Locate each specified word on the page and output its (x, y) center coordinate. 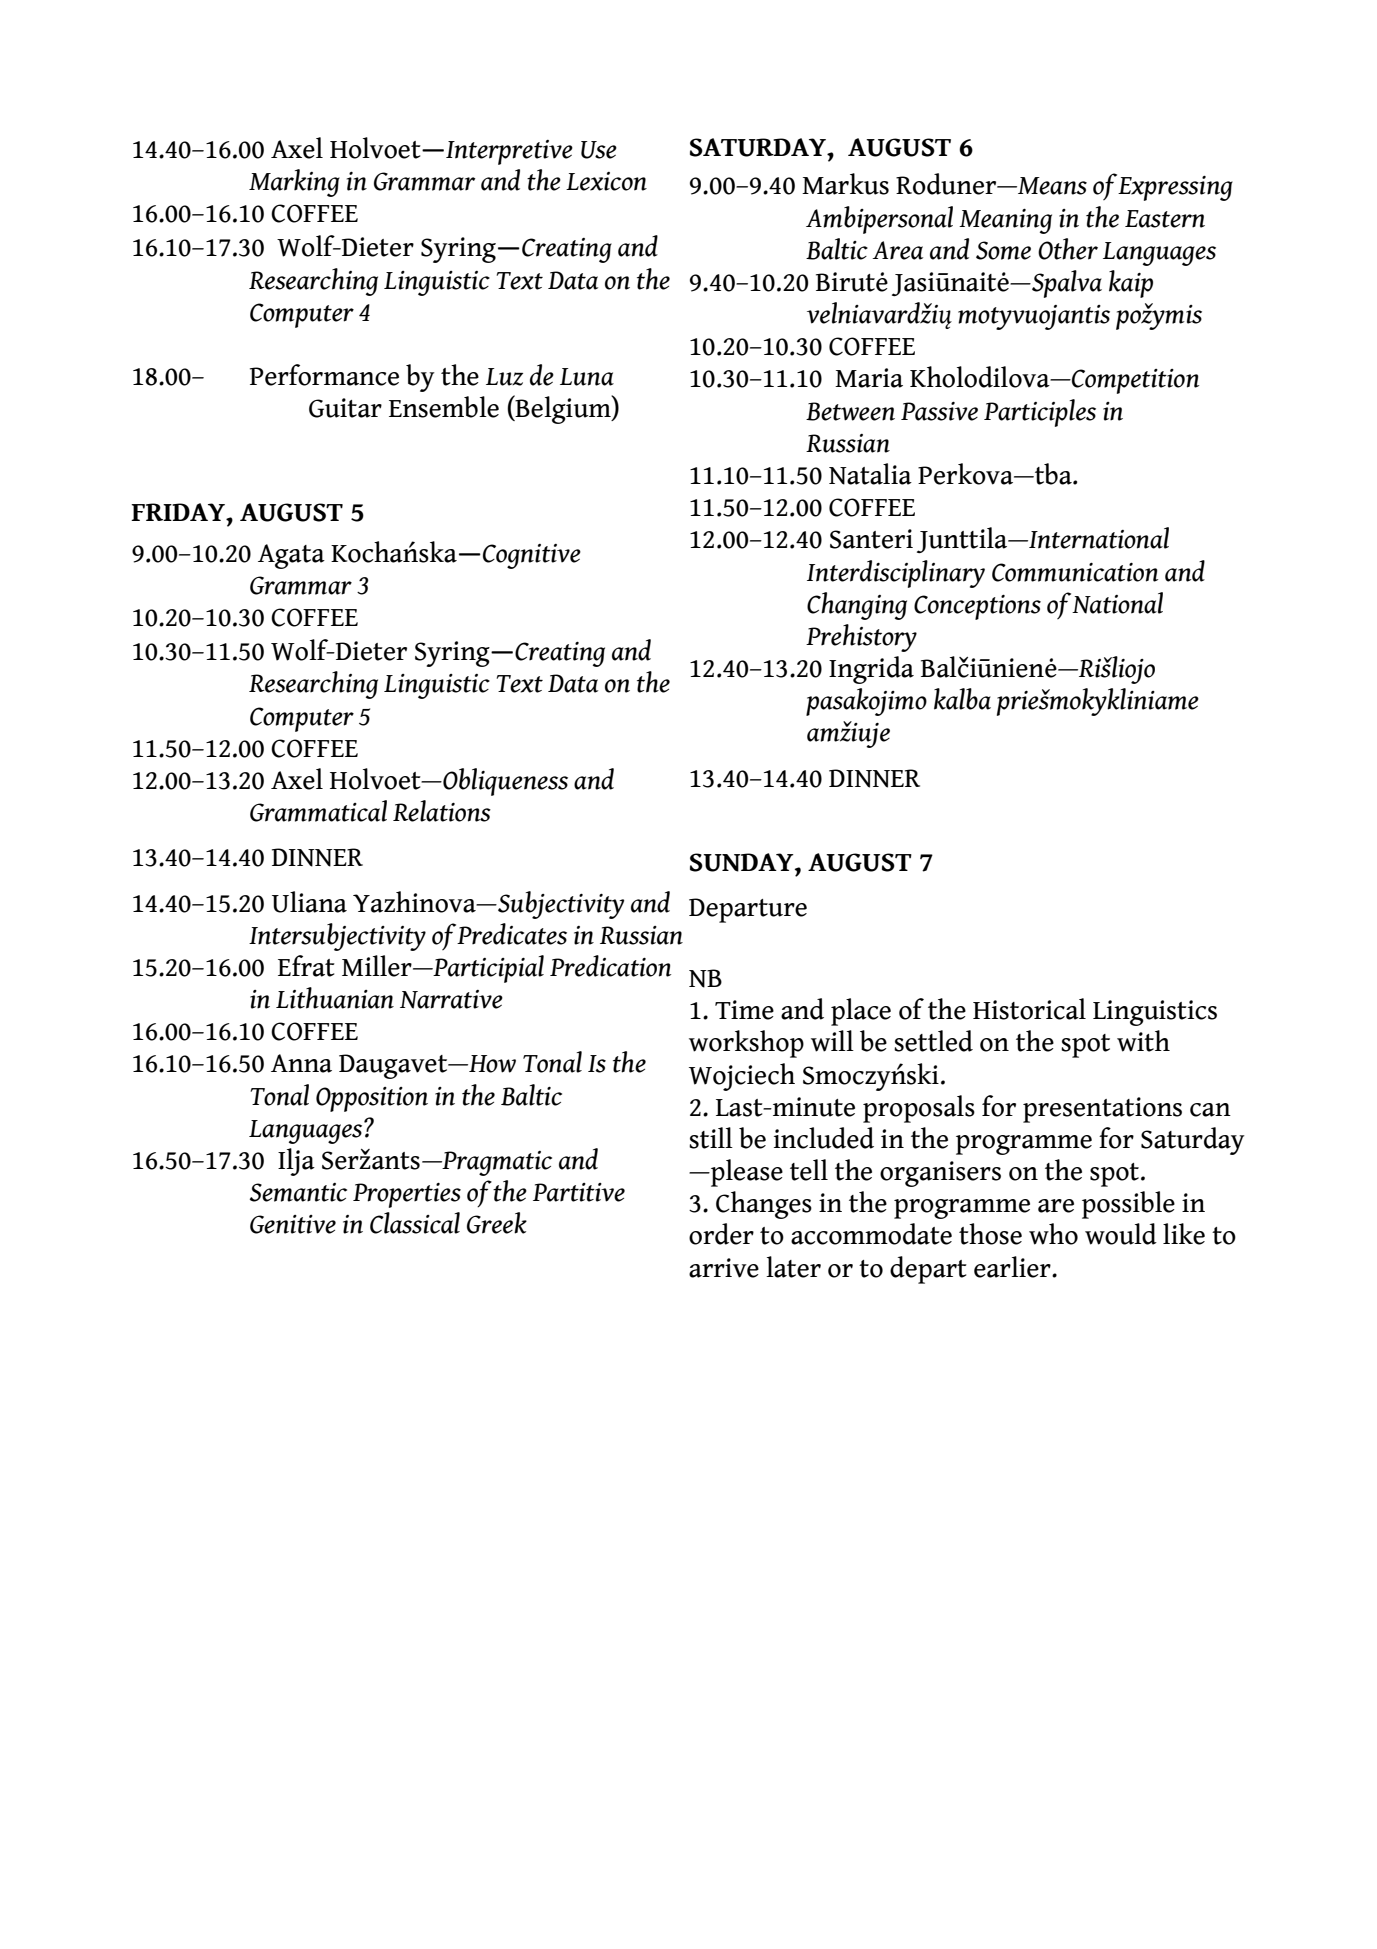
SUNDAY (743, 862)
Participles (1040, 413)
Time (744, 1010)
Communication (1075, 572)
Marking (294, 183)
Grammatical (318, 811)
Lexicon (606, 181)
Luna (587, 377)
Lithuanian (335, 998)
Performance (324, 375)
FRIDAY (179, 512)
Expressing (1175, 188)
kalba (962, 699)
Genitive (293, 1224)
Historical (1029, 1009)
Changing (857, 606)
